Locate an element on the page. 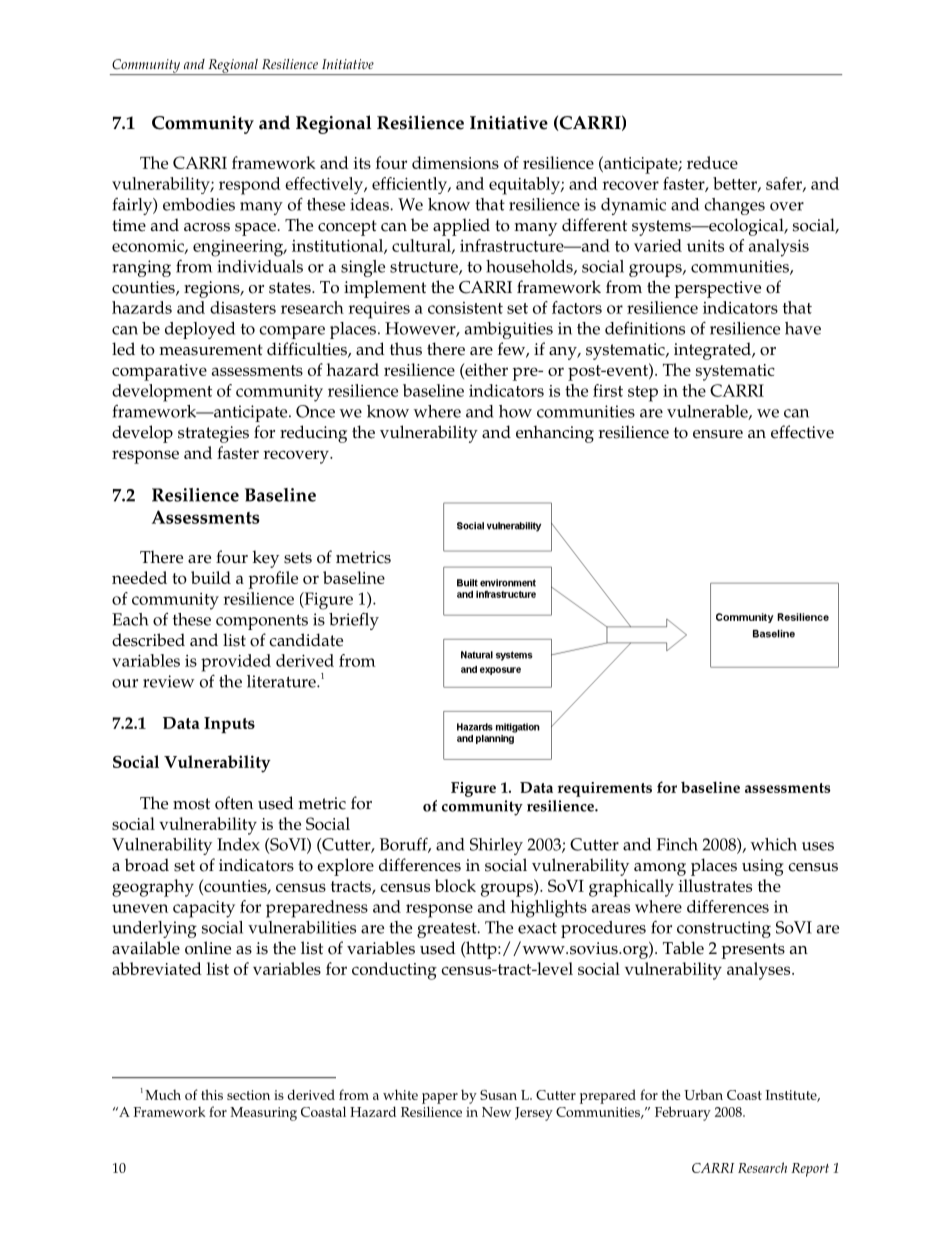  this is located at coordinates (212, 1094).
